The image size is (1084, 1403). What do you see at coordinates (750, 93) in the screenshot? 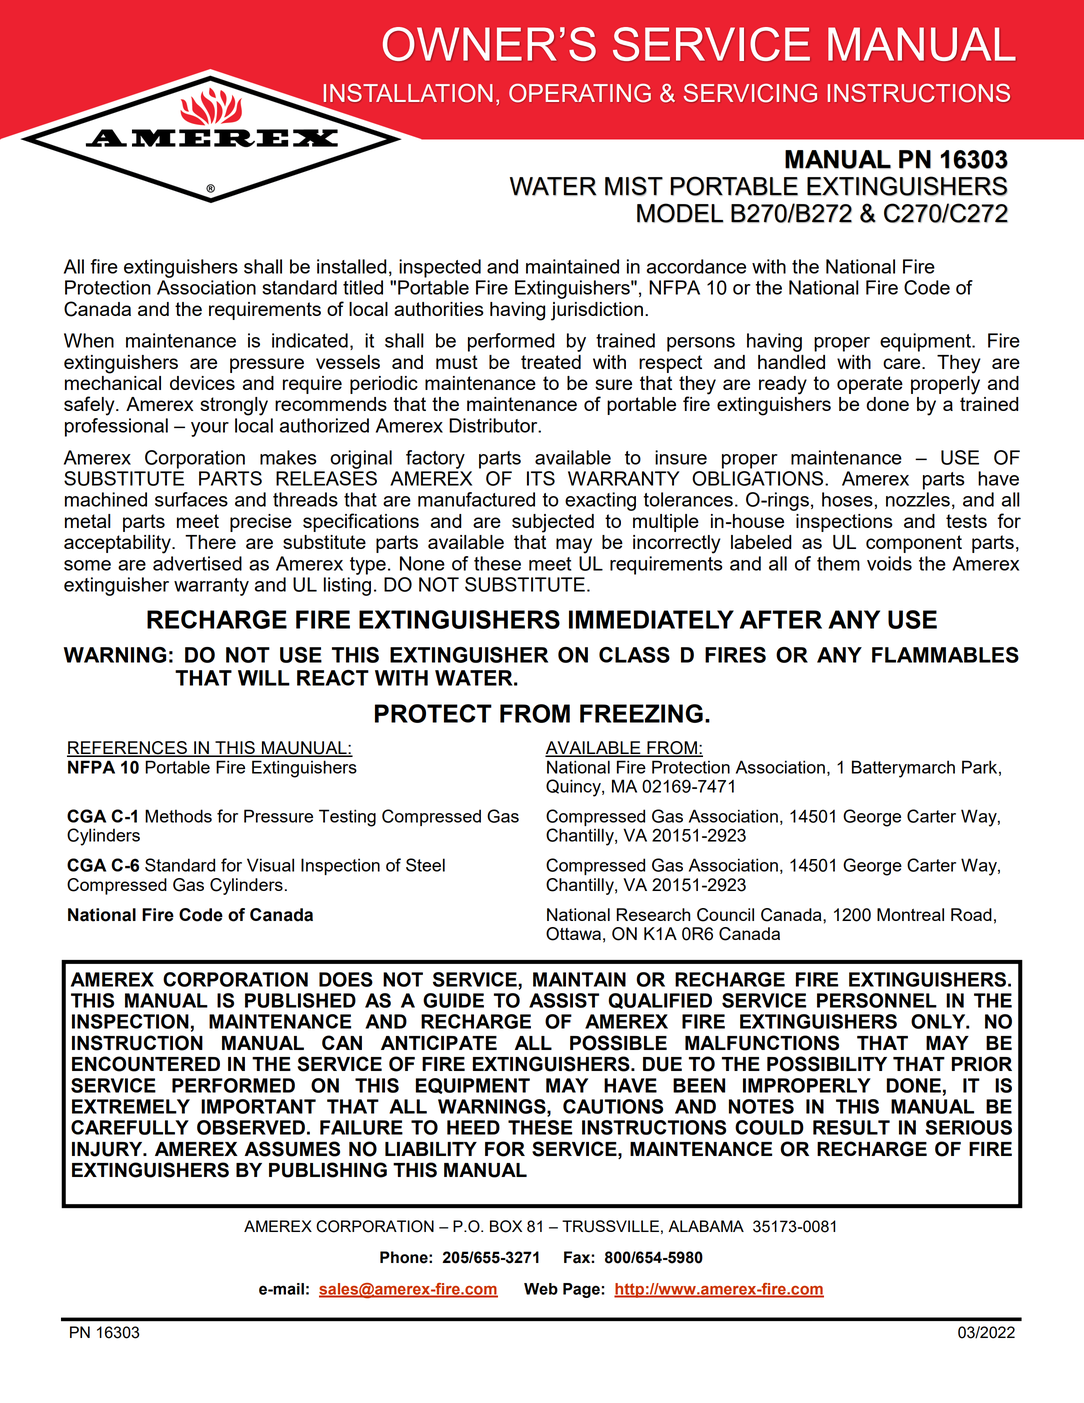
I see `SERVICING` at bounding box center [750, 93].
